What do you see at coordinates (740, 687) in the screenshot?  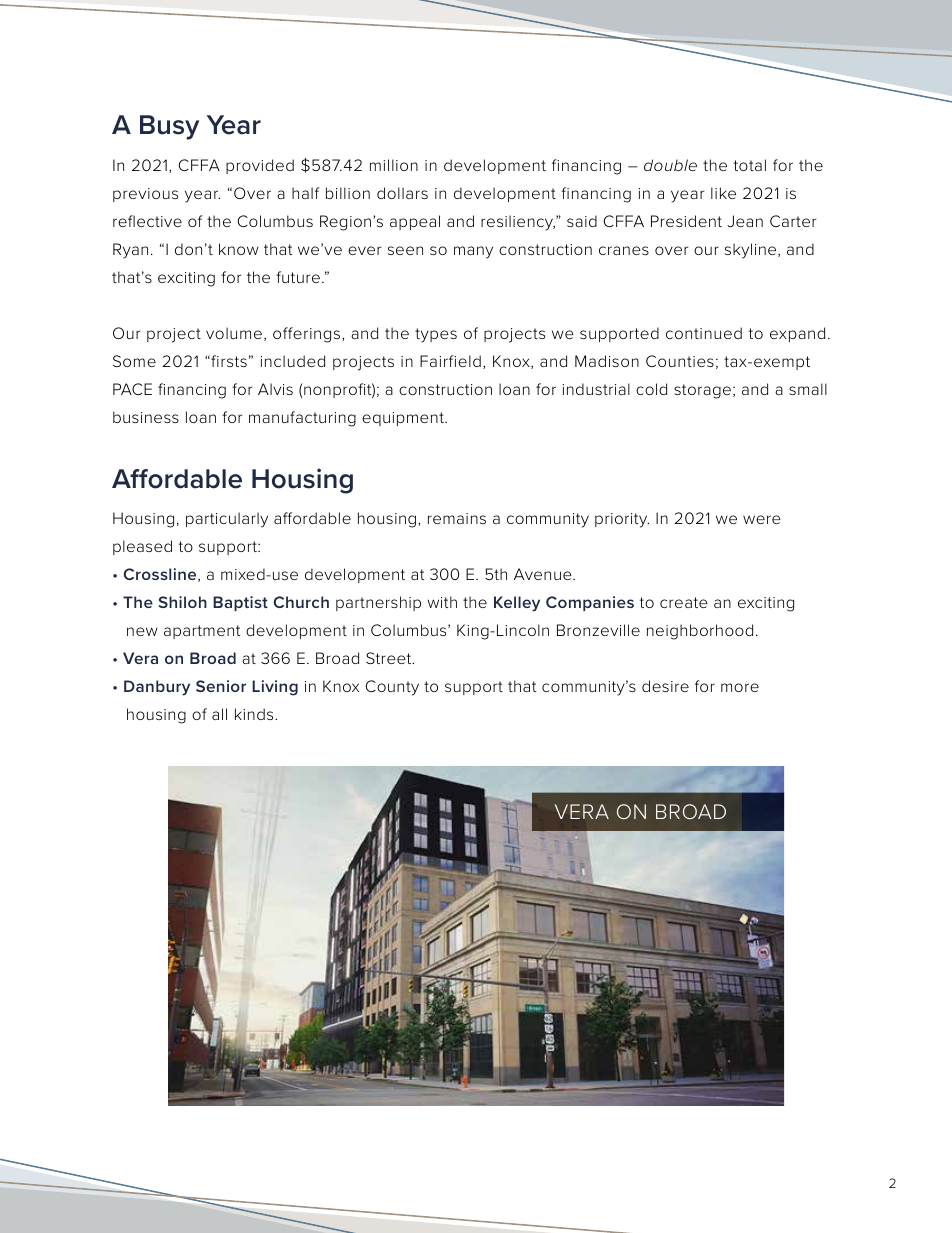 I see `more` at bounding box center [740, 687].
